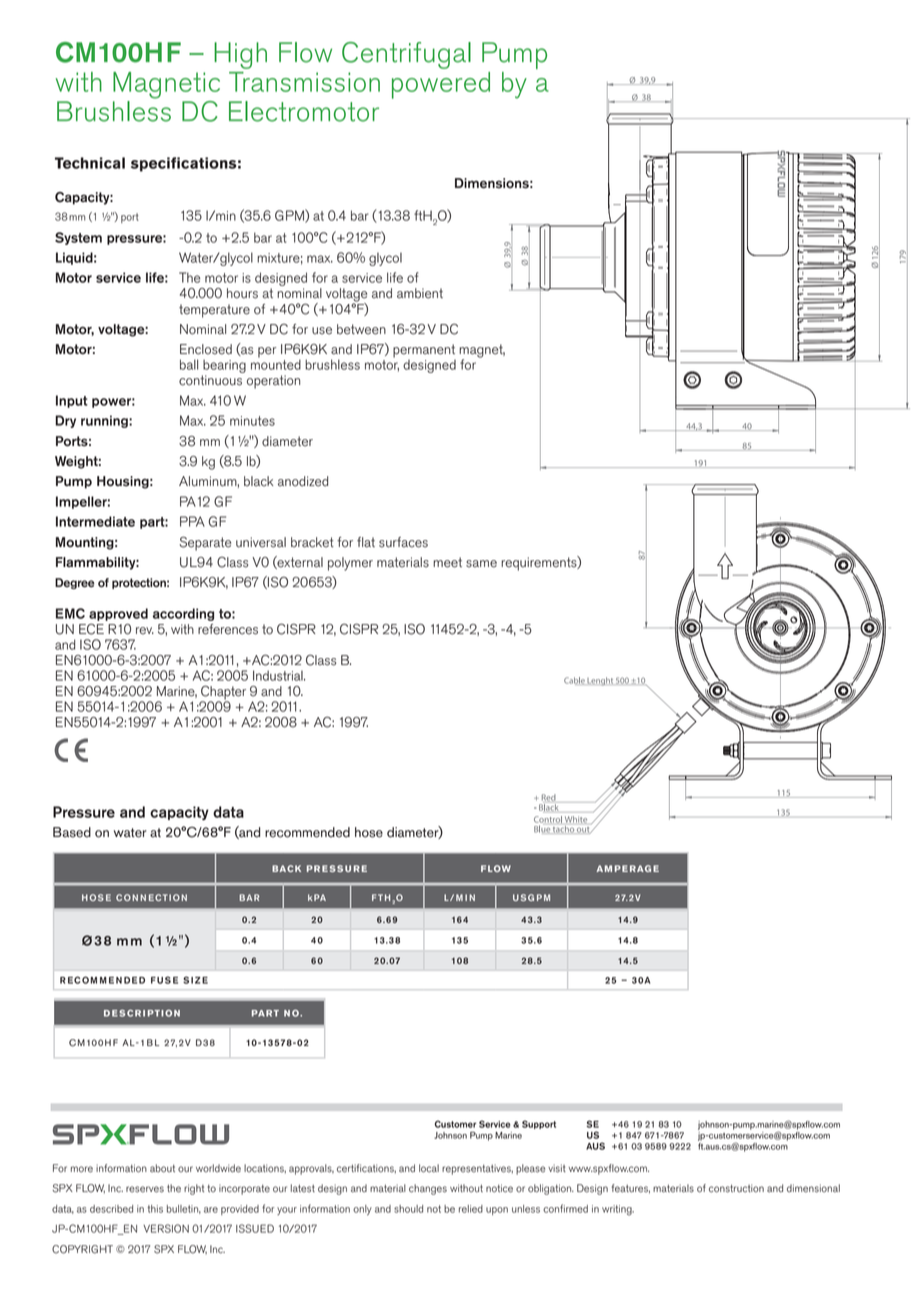 Image resolution: width=924 pixels, height=1308 pixels. I want to click on High, so click(240, 55).
